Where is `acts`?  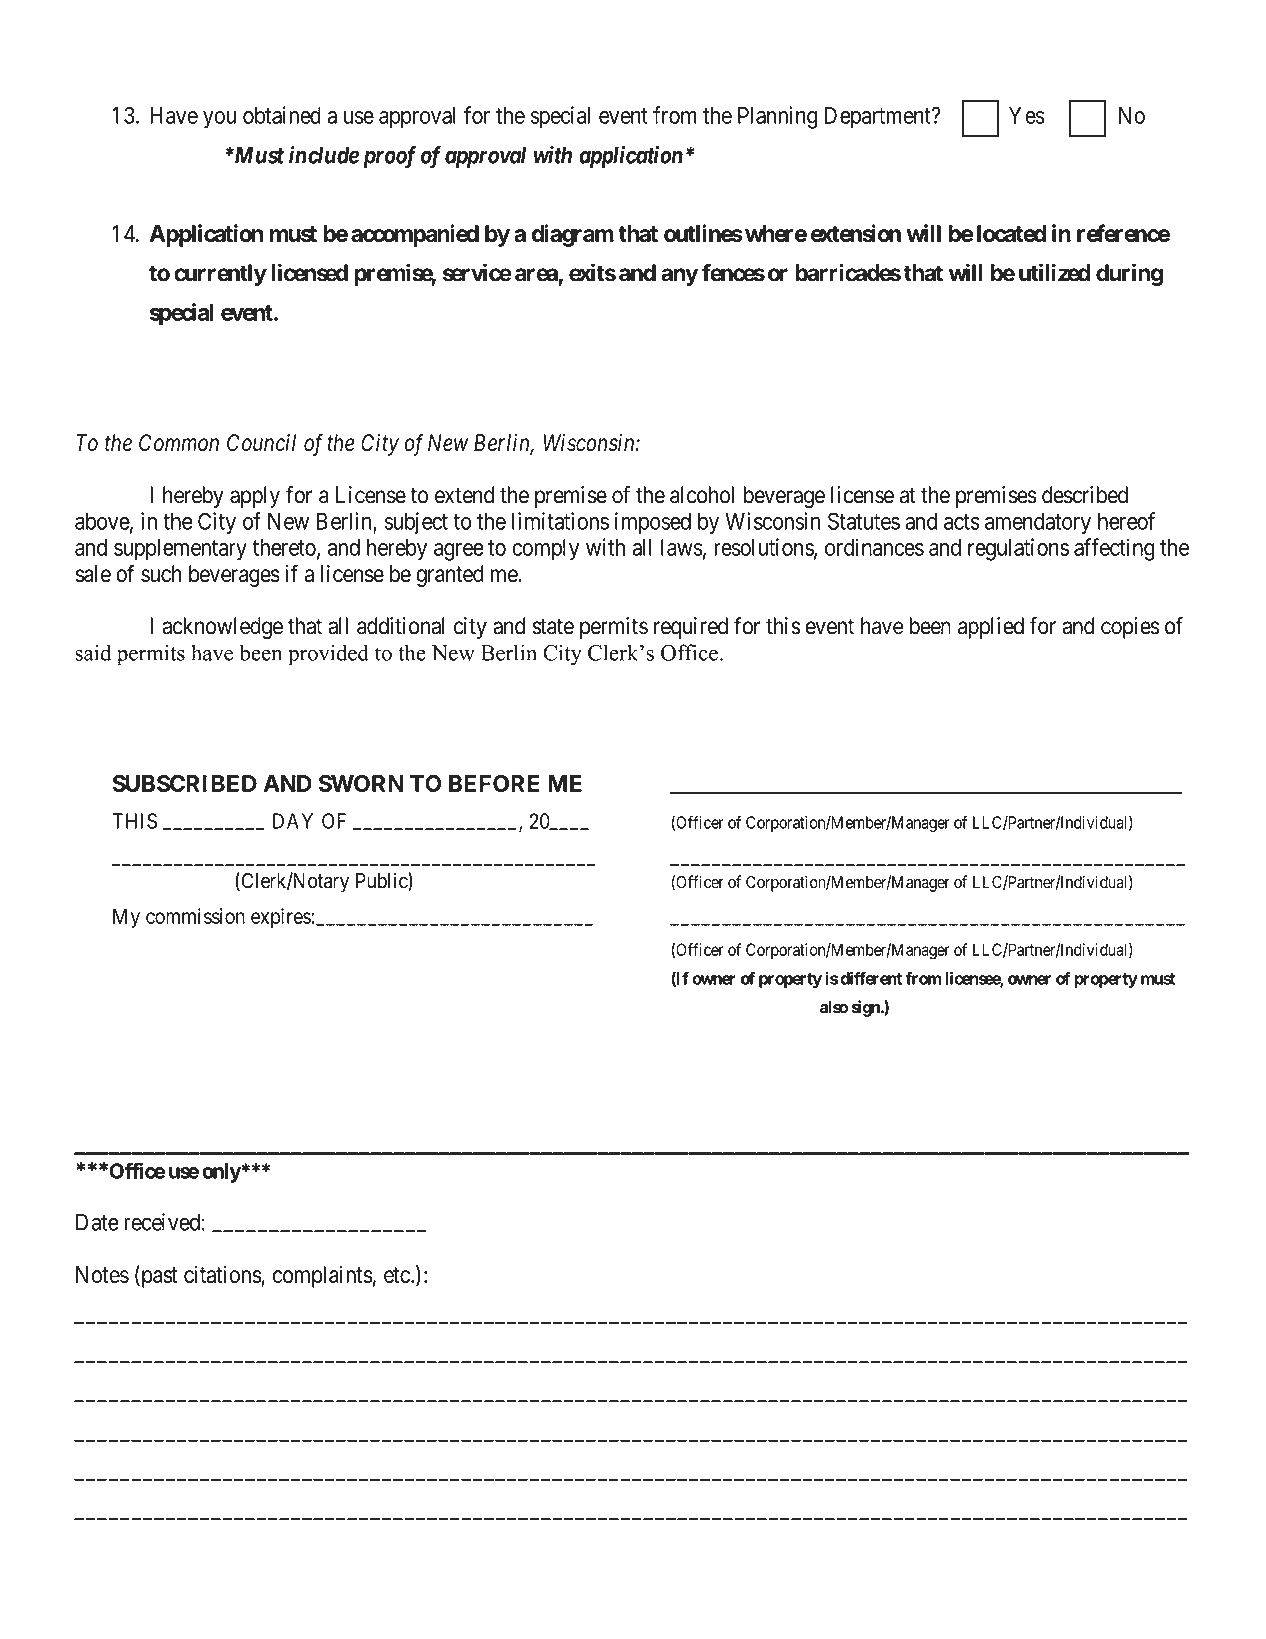
acts is located at coordinates (962, 522).
